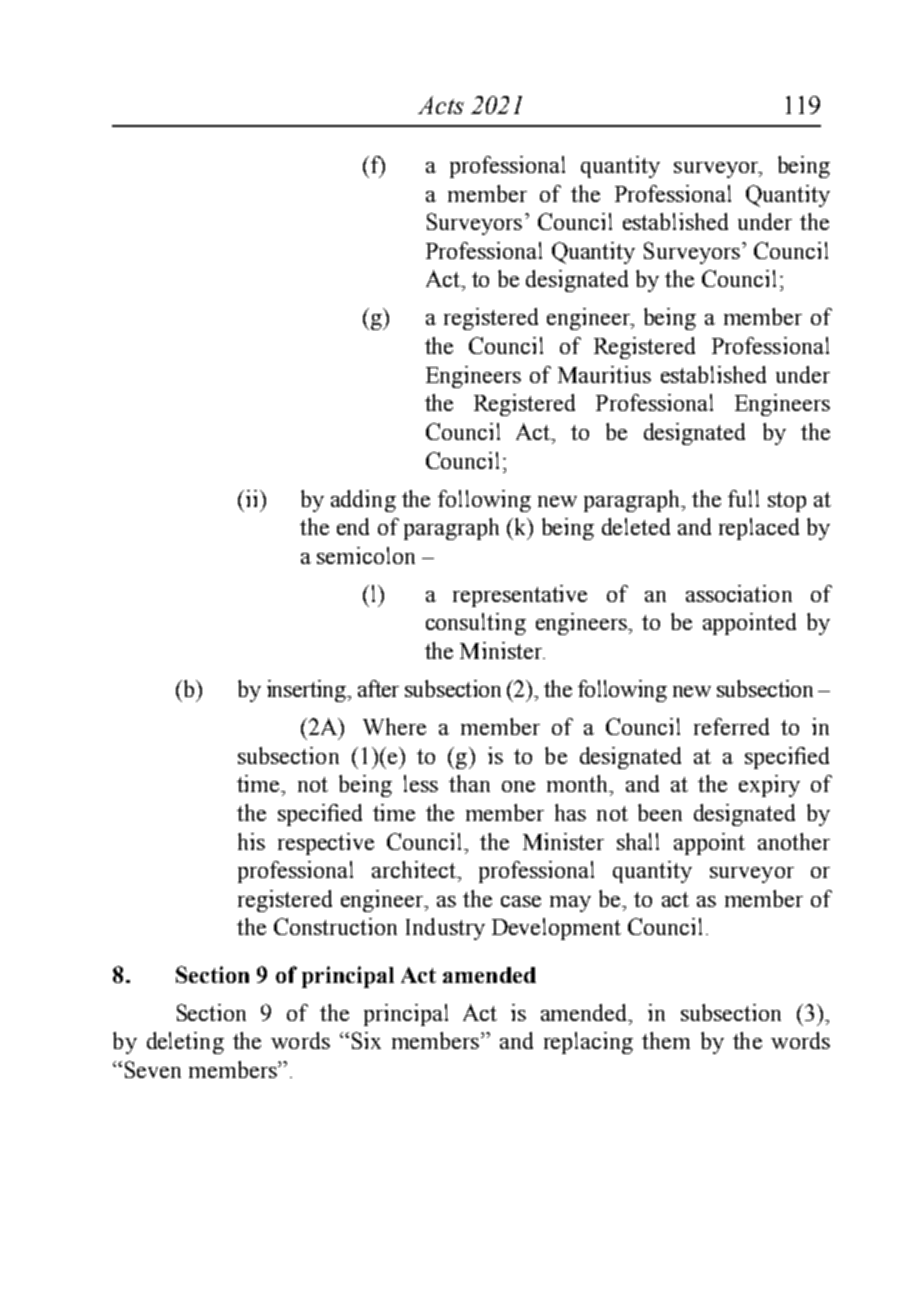  Describe the element at coordinates (743, 498) in the image. I see `full` at that location.
